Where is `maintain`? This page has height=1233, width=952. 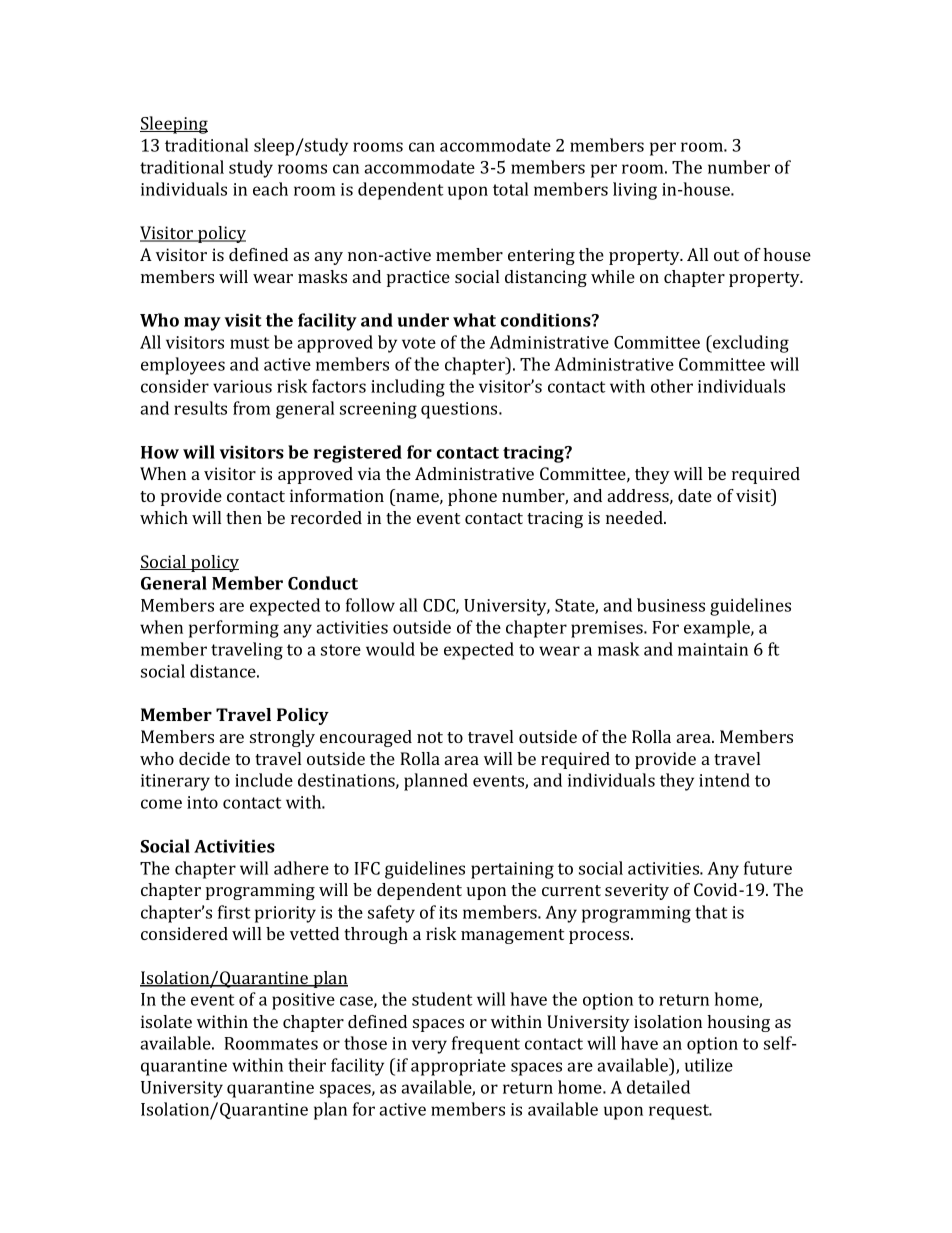
maintain is located at coordinates (713, 649).
